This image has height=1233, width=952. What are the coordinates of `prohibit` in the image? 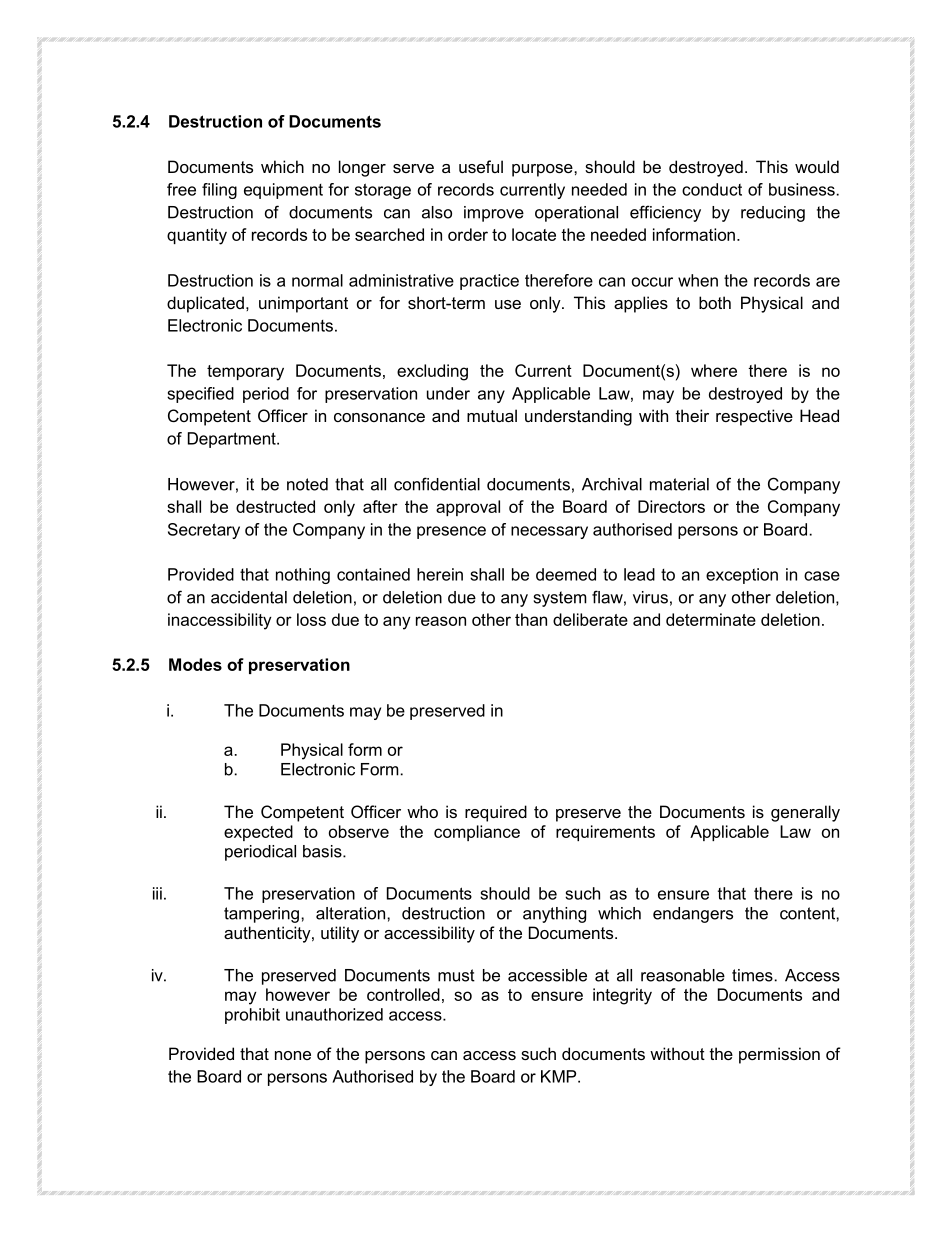 It's located at (252, 1016).
